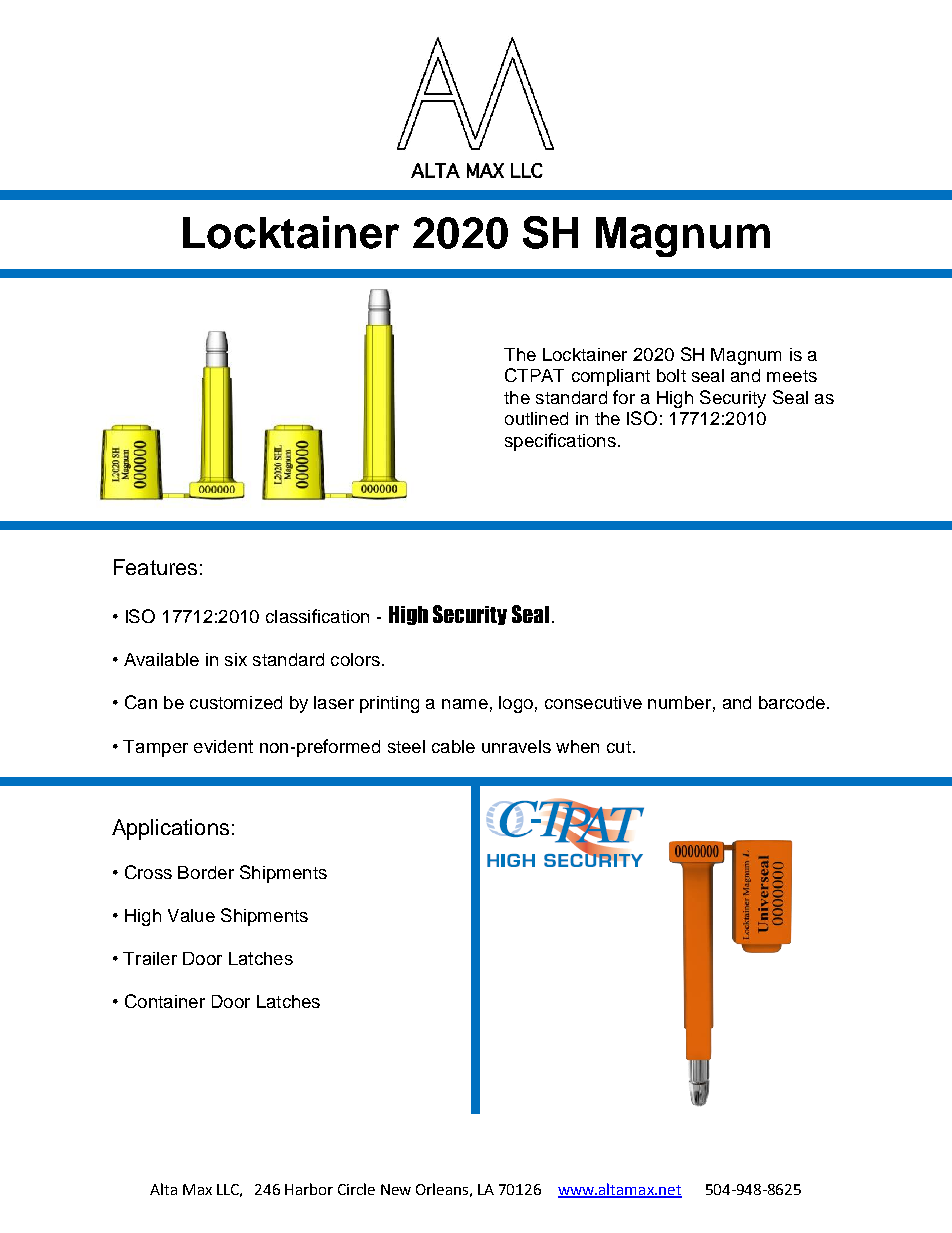  Describe the element at coordinates (671, 375) in the page. I see `bolt` at that location.
